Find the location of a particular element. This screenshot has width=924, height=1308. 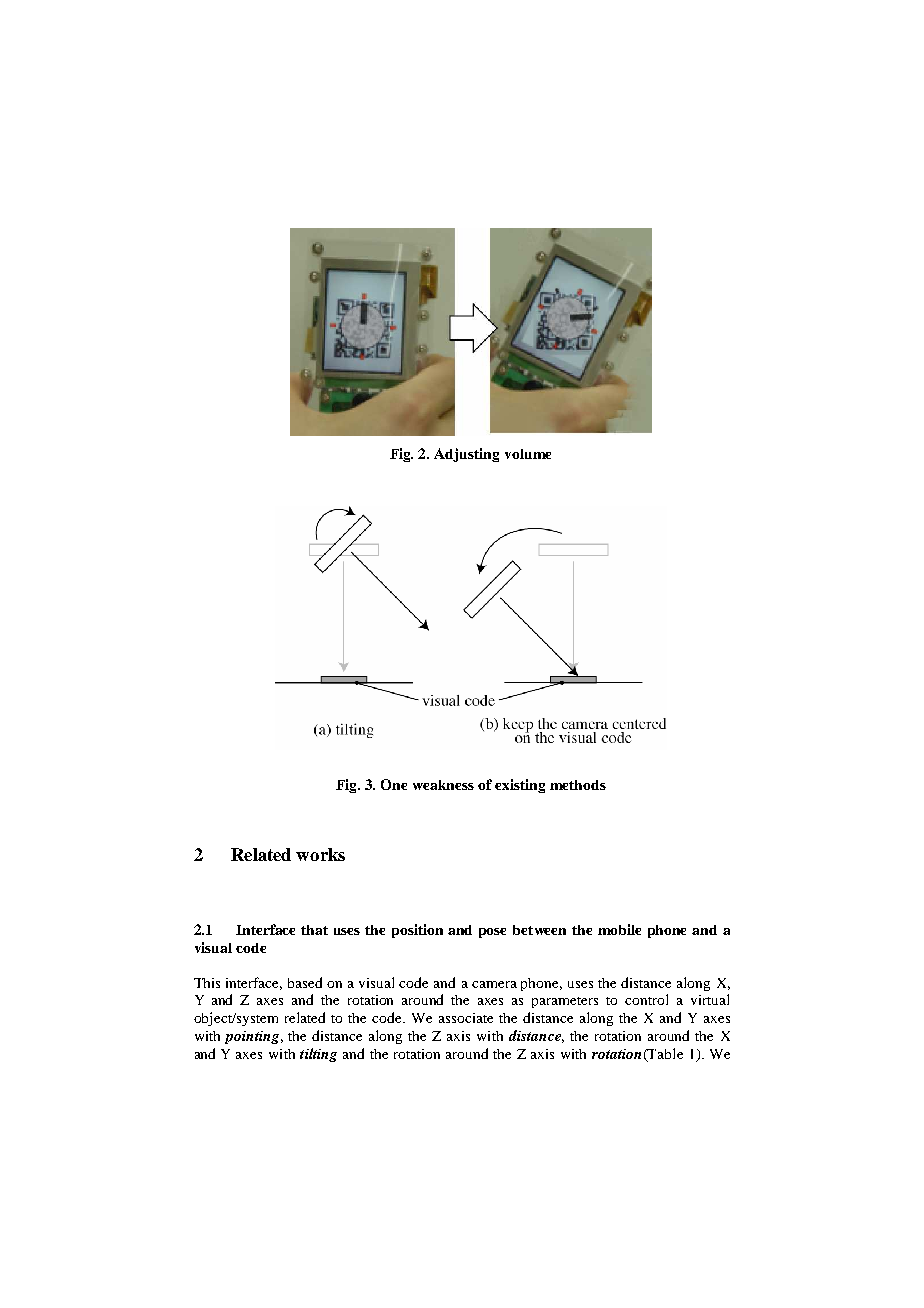

that is located at coordinates (314, 930).
